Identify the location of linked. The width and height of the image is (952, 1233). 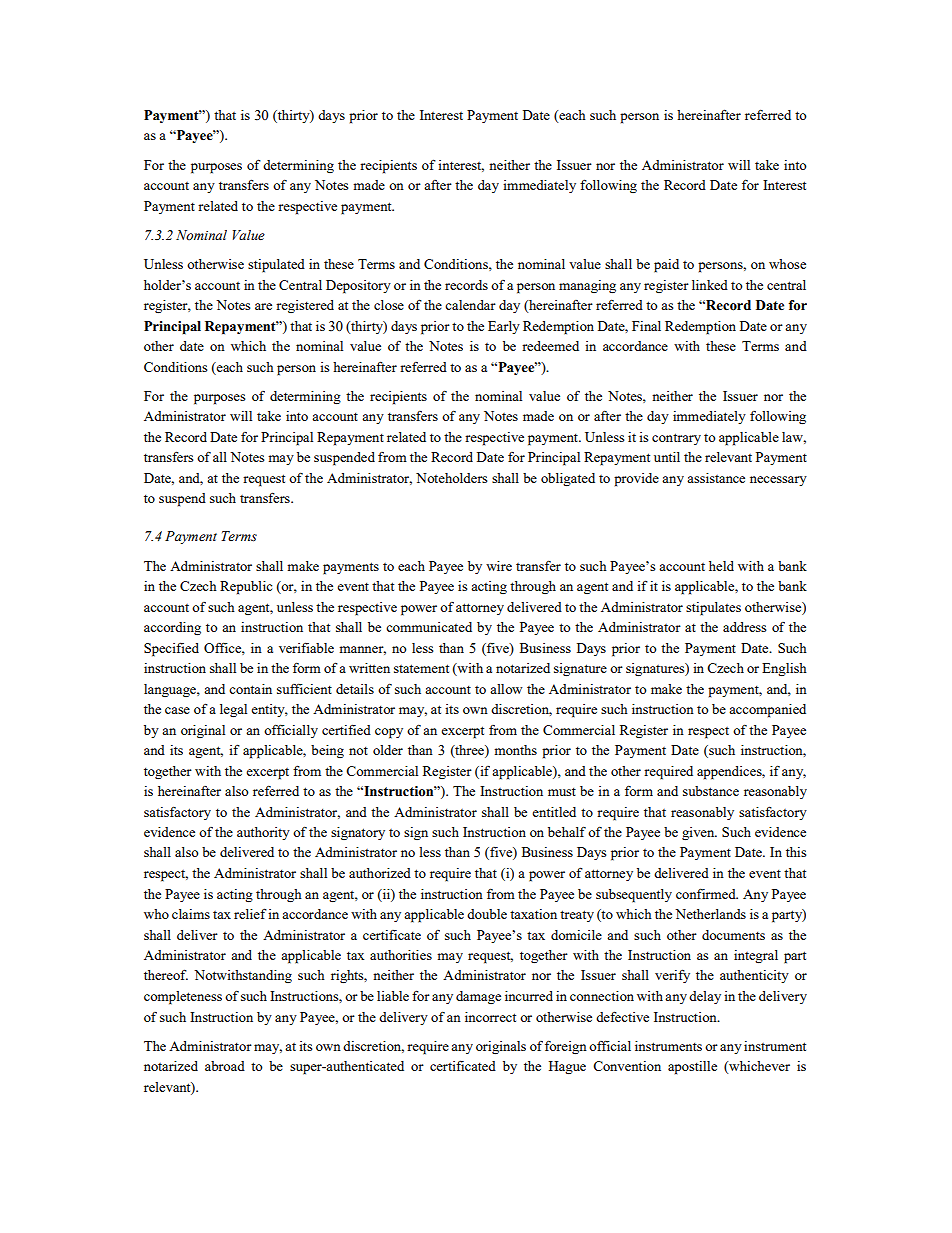
(710, 285).
